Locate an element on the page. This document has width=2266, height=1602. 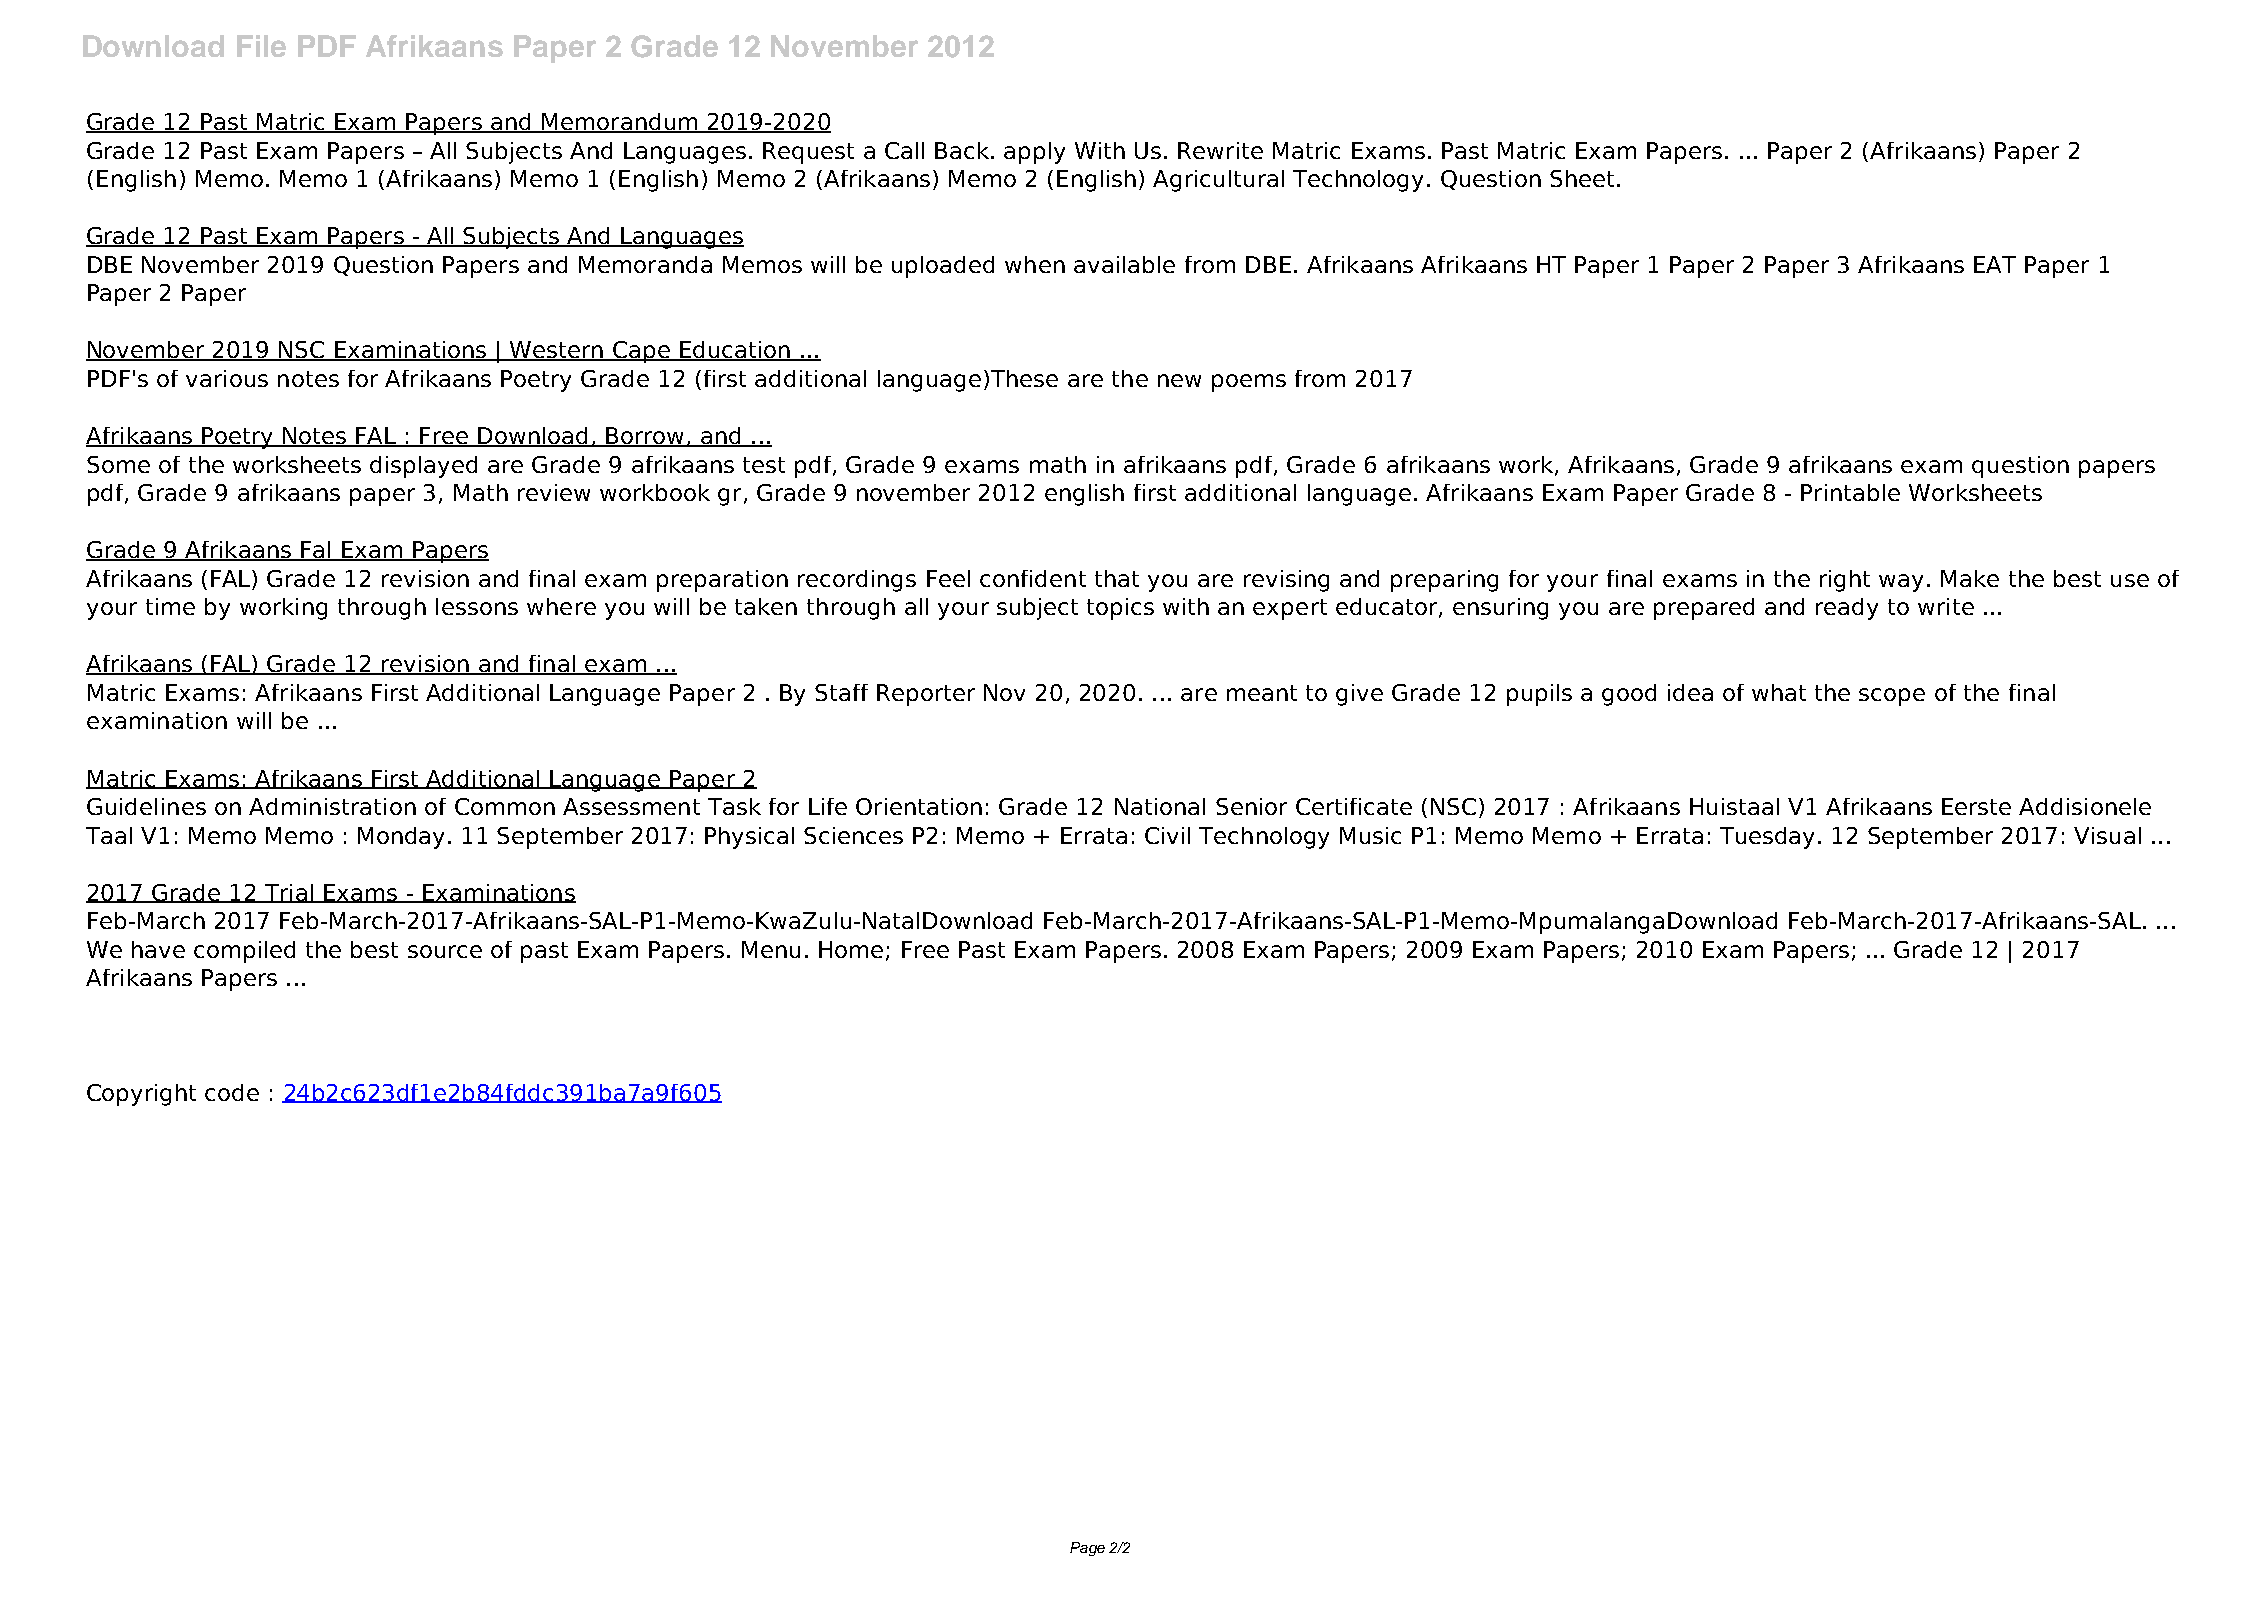
EAT is located at coordinates (1995, 264).
